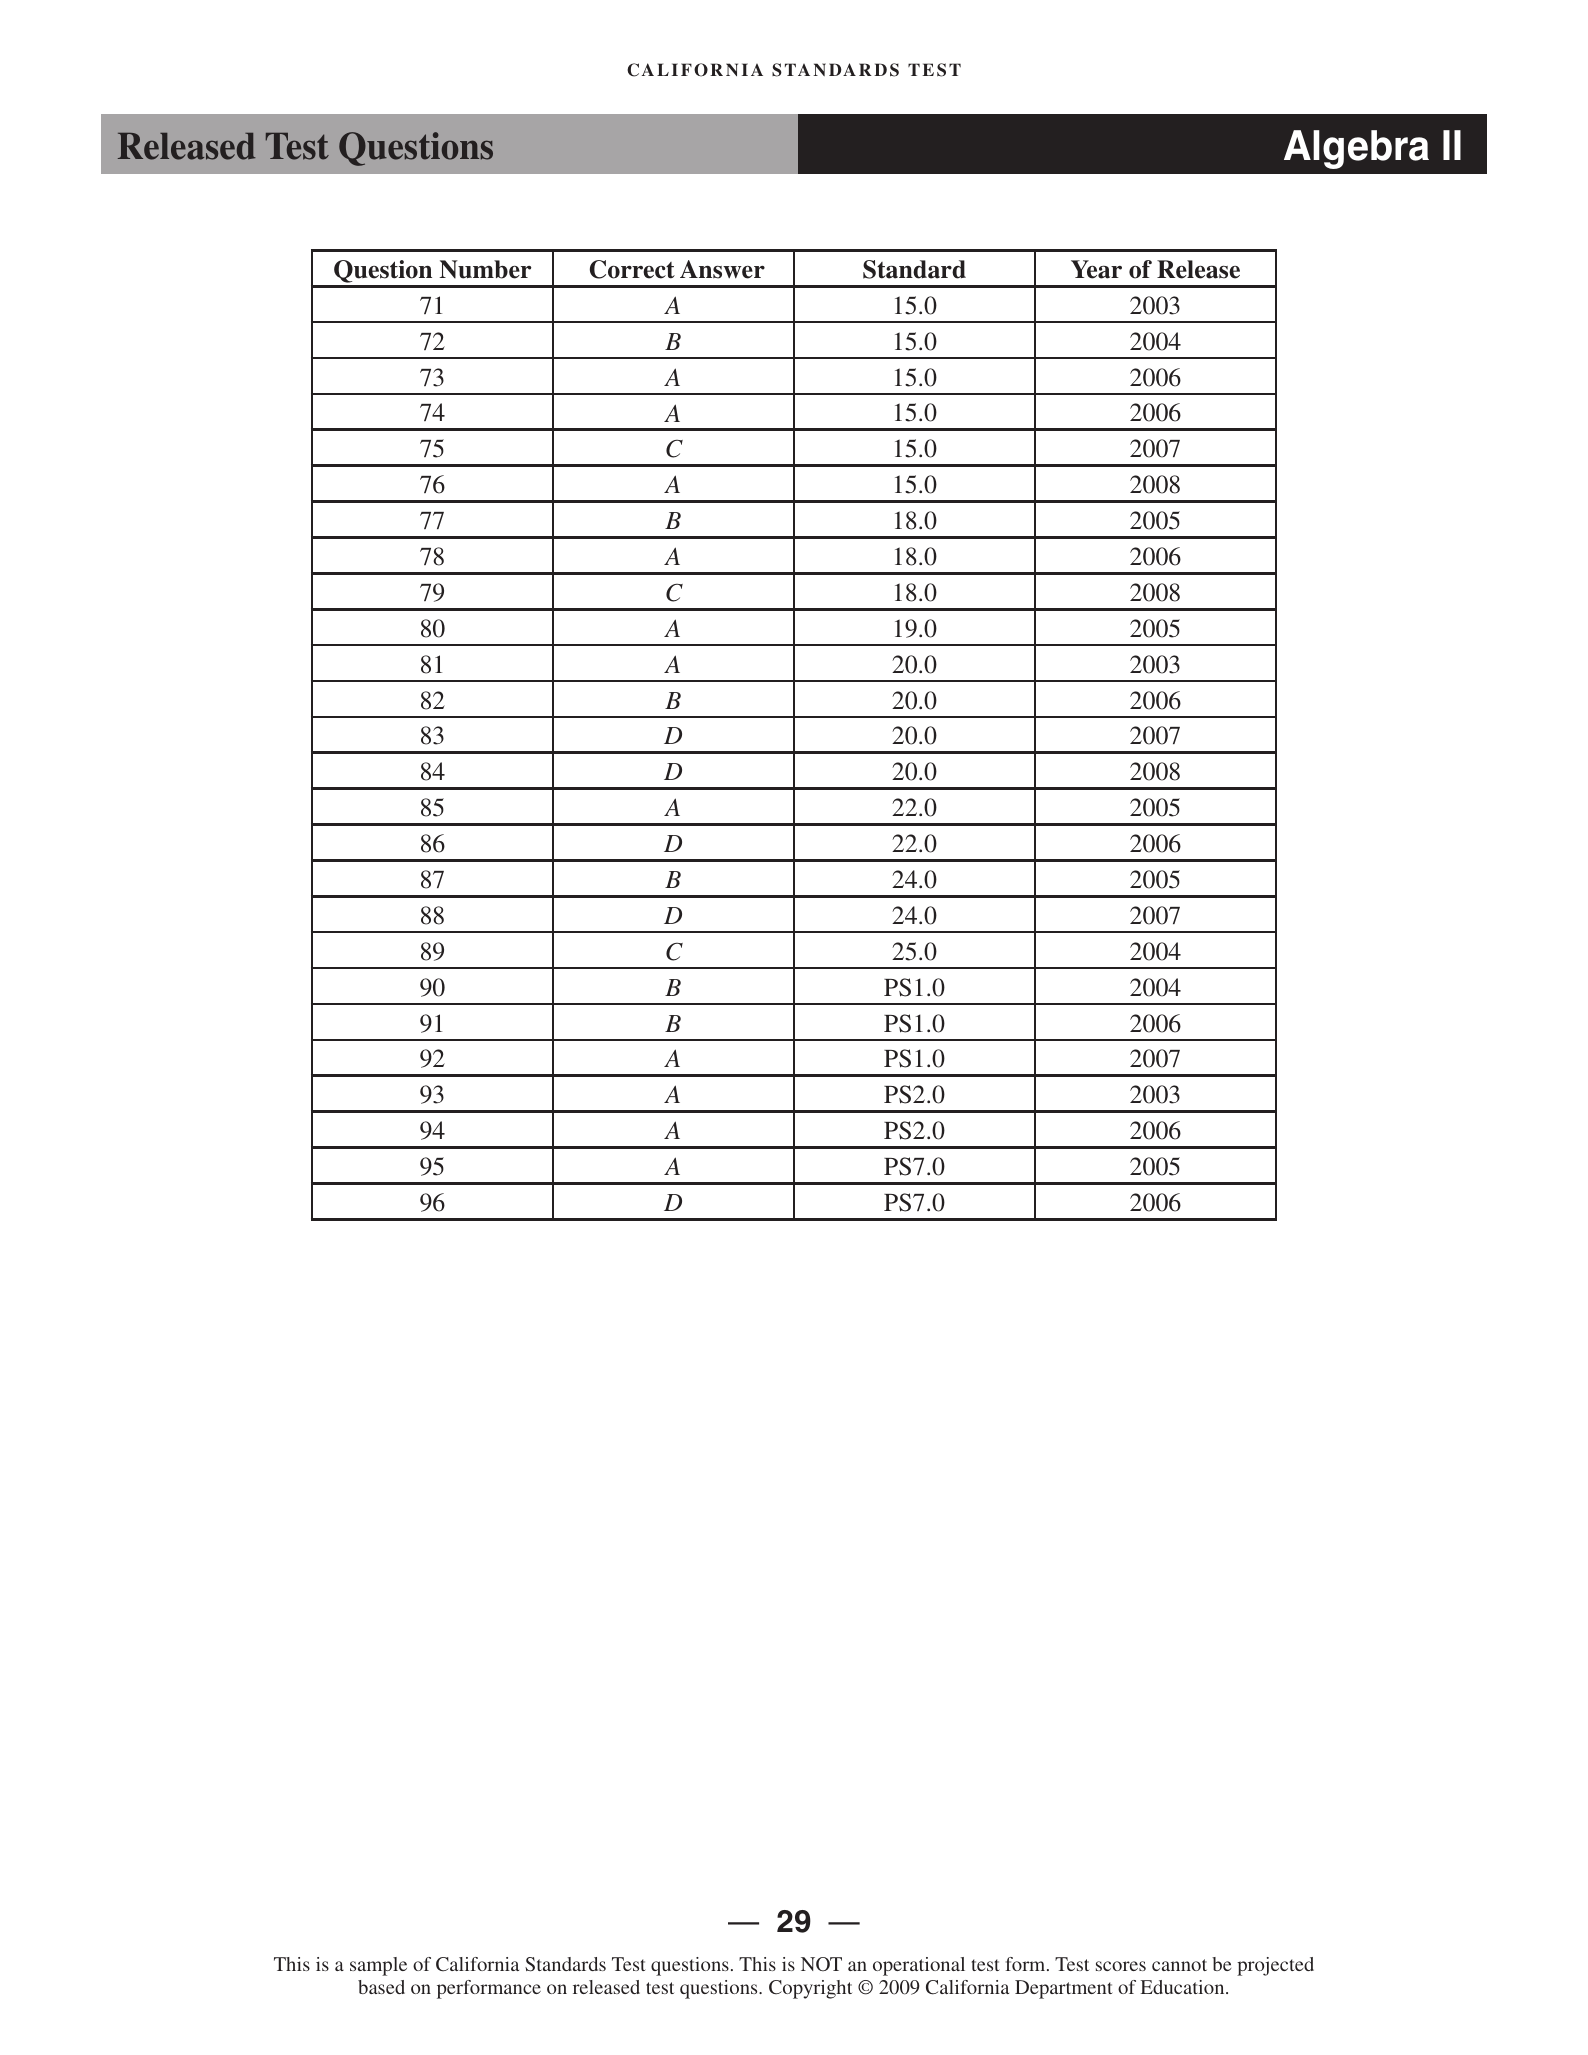  Describe the element at coordinates (1179, 1965) in the screenshot. I see `cannot` at that location.
